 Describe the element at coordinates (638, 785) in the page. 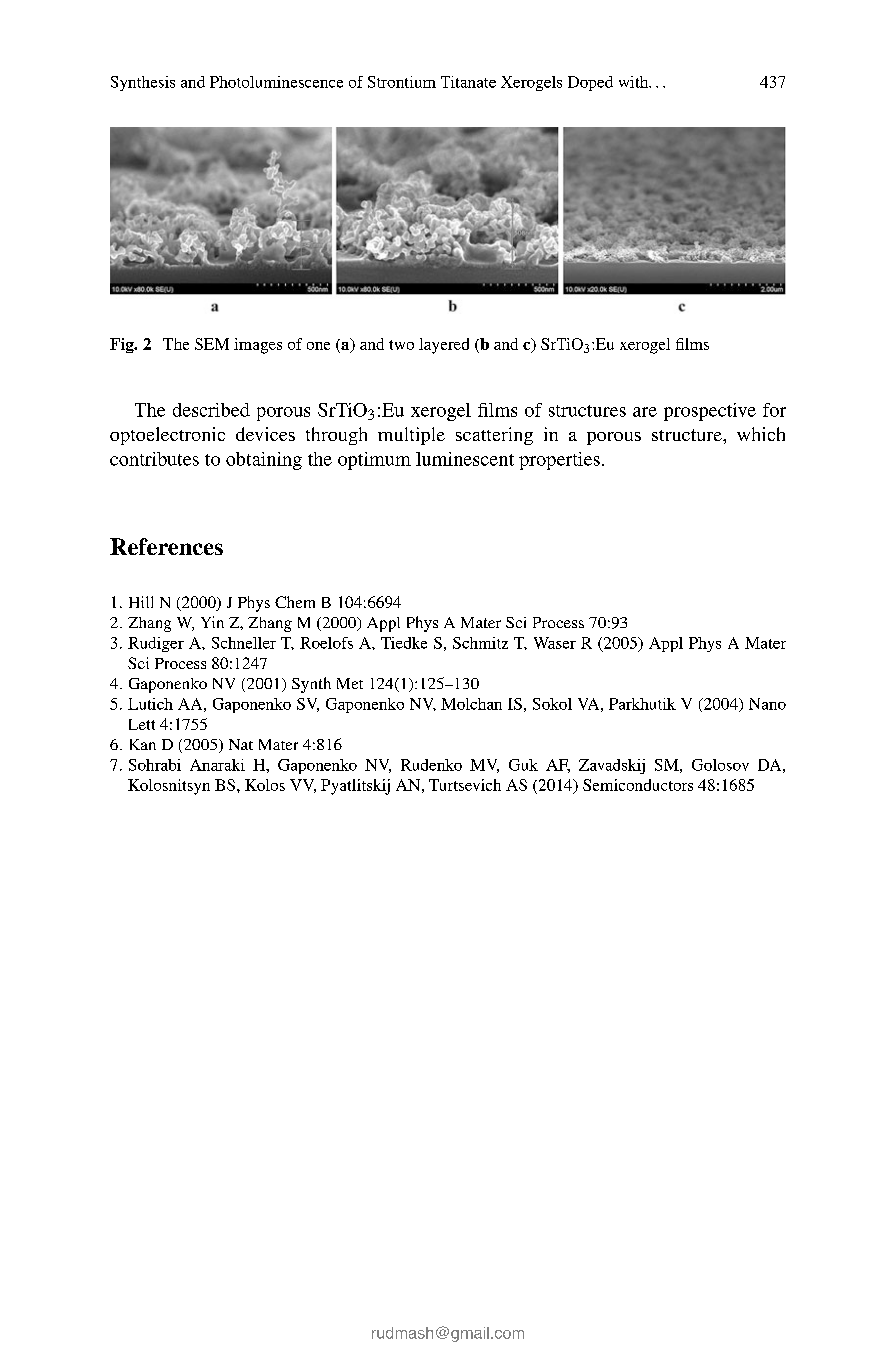

I see `Semiconductors` at that location.
